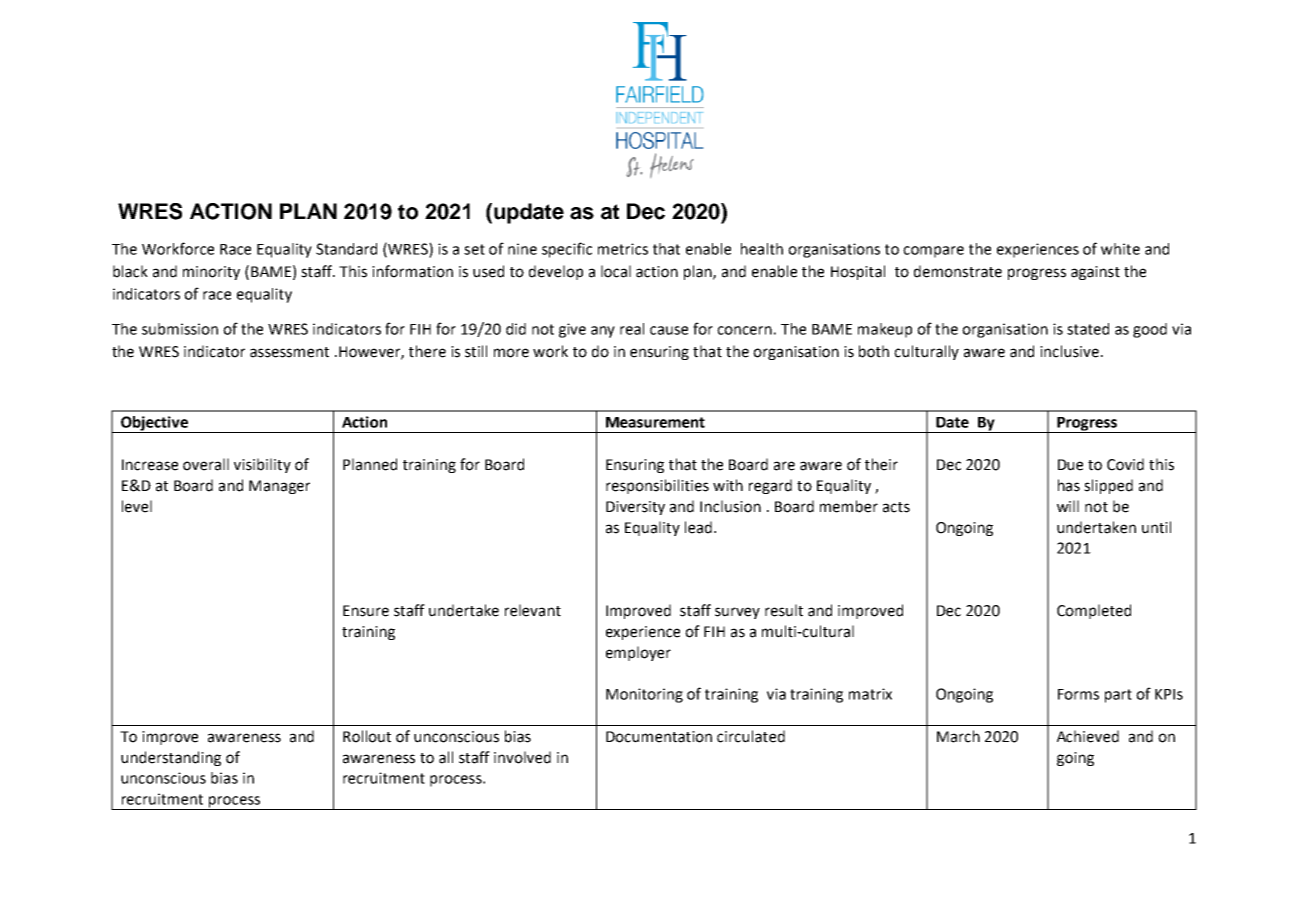 This screenshot has height=924, width=1308. What do you see at coordinates (366, 611) in the screenshot?
I see `Ensure` at bounding box center [366, 611].
